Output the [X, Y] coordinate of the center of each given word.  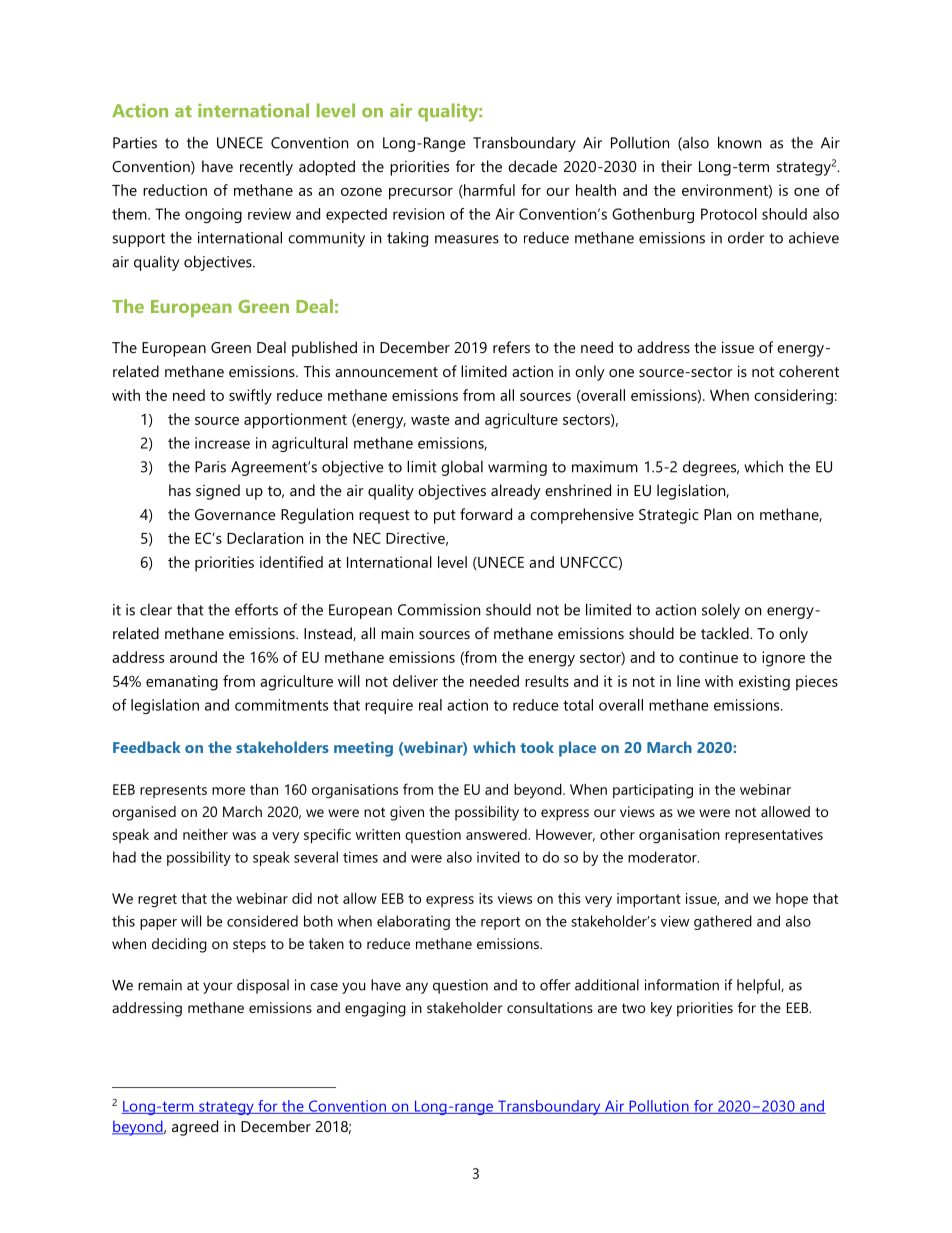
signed [218, 492]
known [739, 142]
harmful [488, 191]
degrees [711, 468]
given [407, 813]
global [462, 468]
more [228, 791]
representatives [774, 836]
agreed [195, 1128]
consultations [550, 1007]
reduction [175, 190]
